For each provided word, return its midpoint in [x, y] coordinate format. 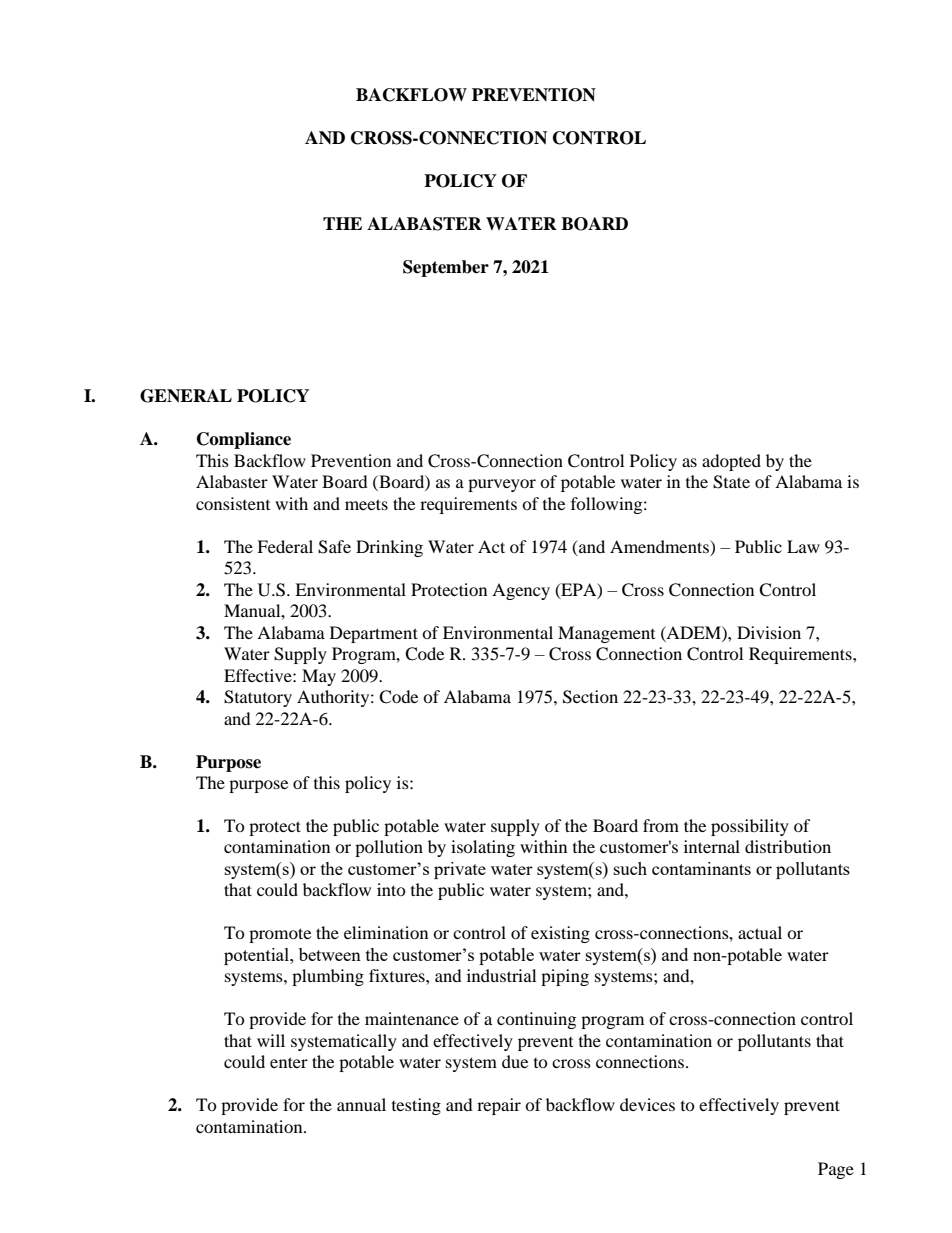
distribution [788, 846]
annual [361, 1104]
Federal [285, 546]
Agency [521, 591]
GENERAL [186, 396]
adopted [731, 462]
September [446, 268]
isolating [483, 848]
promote [280, 935]
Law [803, 546]
